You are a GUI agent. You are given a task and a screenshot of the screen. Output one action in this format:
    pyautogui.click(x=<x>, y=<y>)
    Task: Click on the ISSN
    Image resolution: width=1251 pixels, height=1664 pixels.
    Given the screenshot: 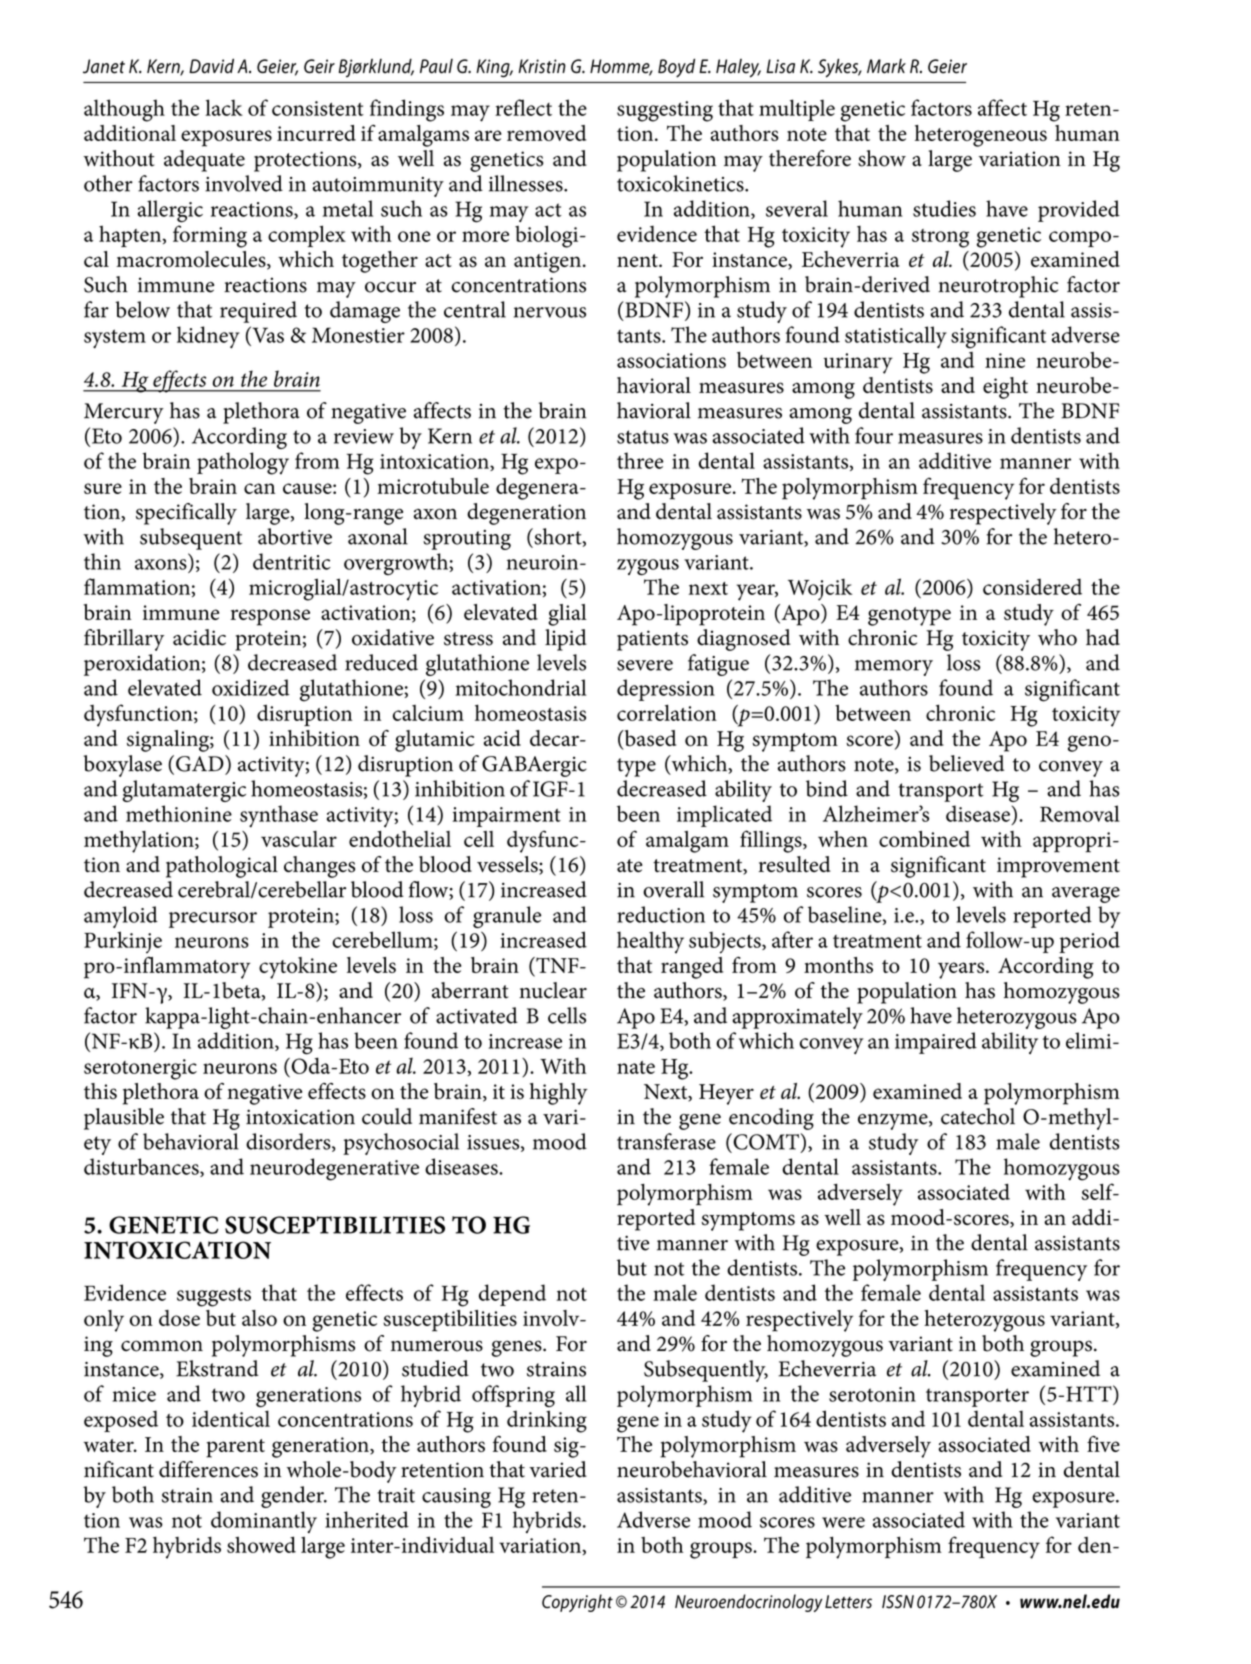 What is the action you would take?
    pyautogui.click(x=898, y=1602)
